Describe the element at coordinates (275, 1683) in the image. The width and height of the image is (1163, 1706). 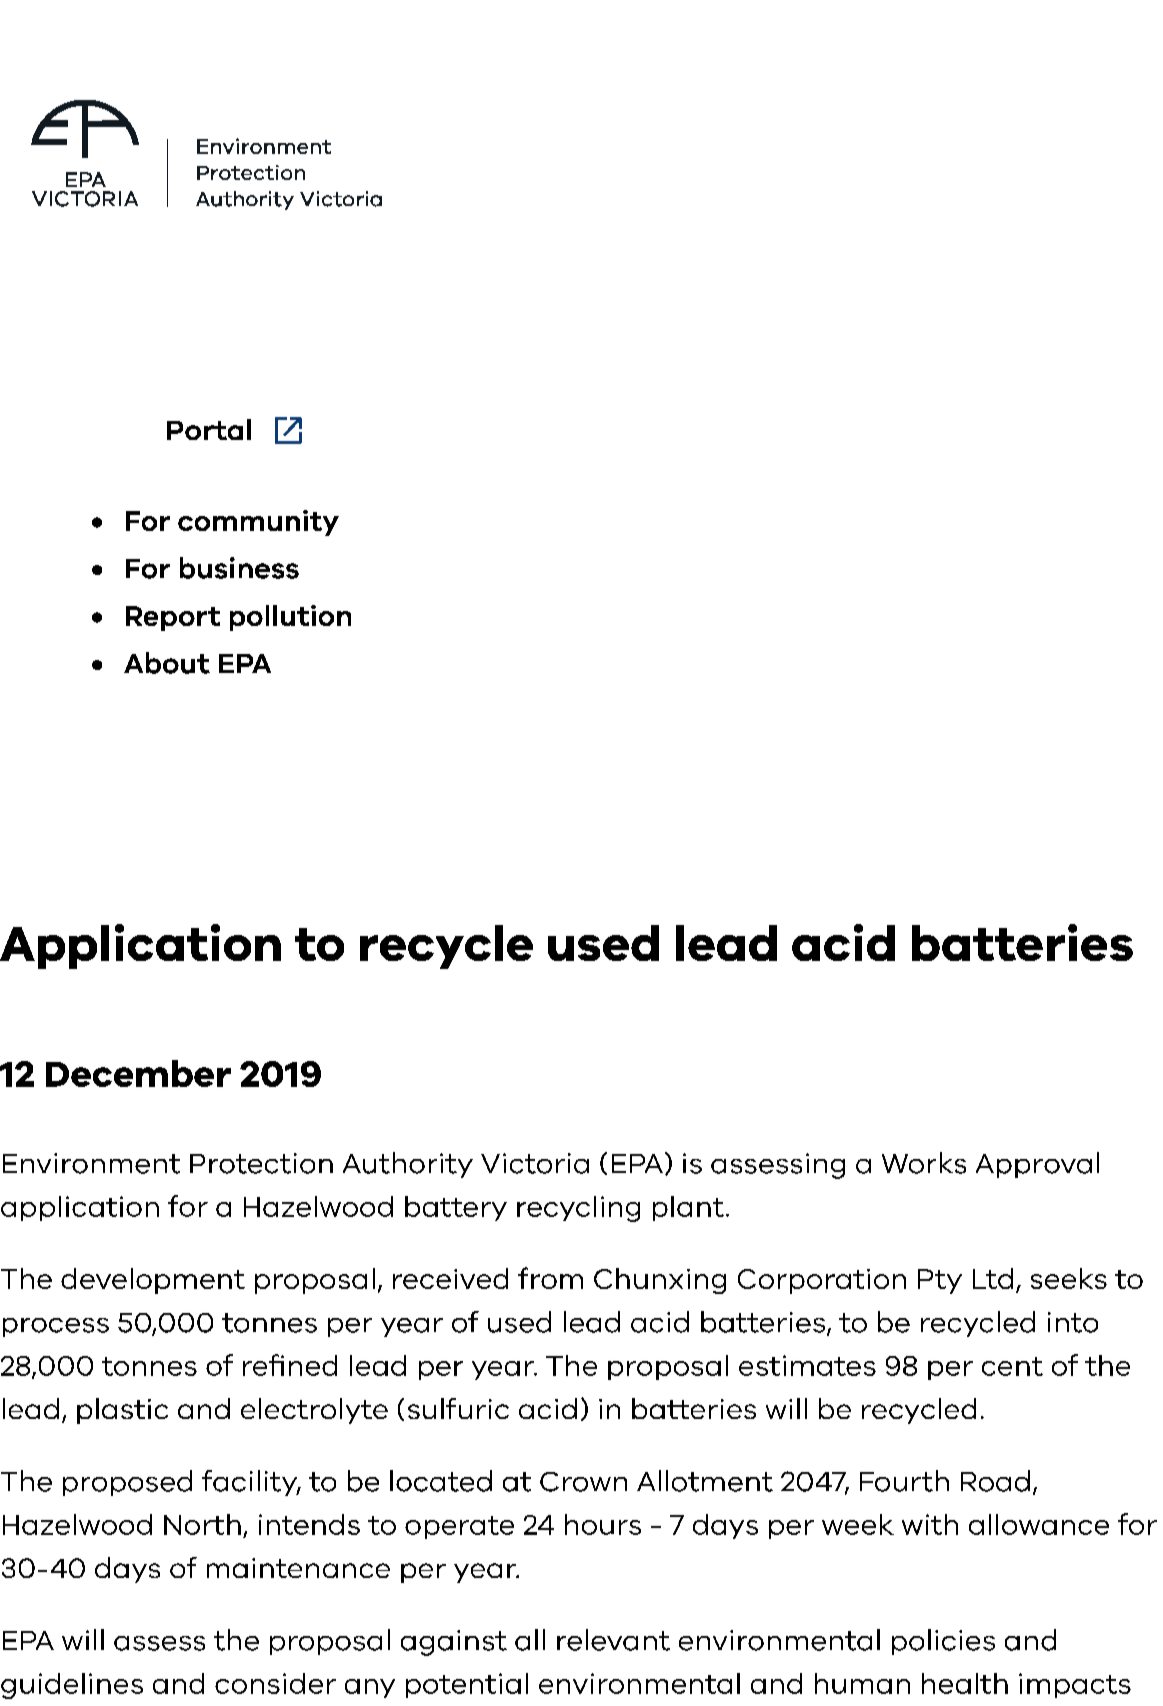
I see `consider` at that location.
